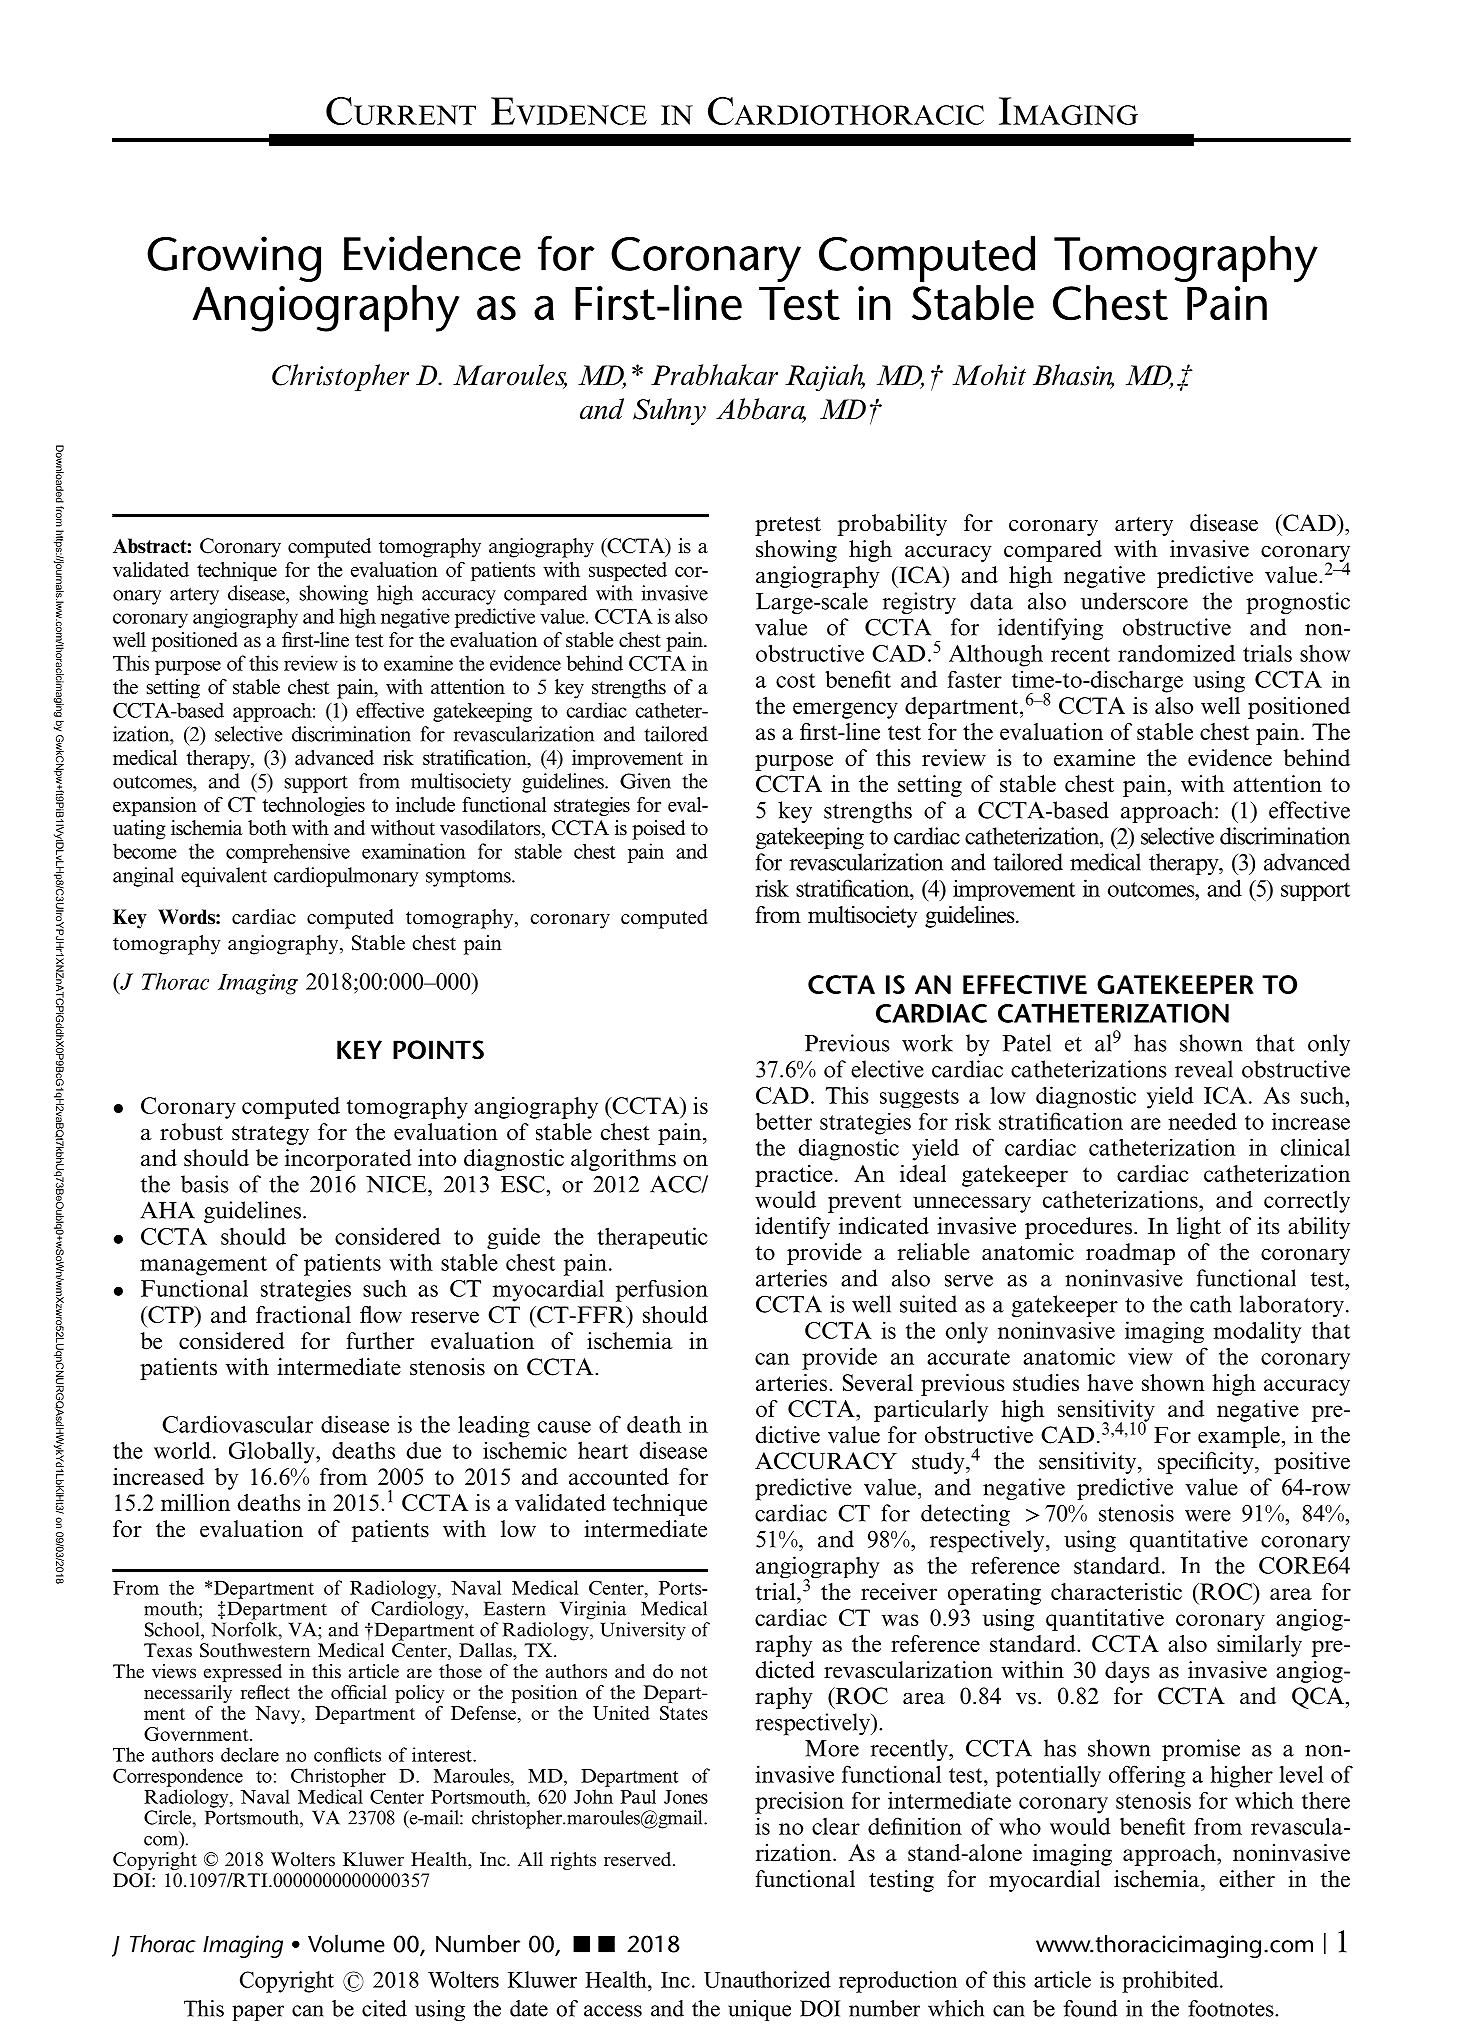 The image size is (1463, 2029). What do you see at coordinates (346, 1944) in the screenshot?
I see `Volume` at bounding box center [346, 1944].
